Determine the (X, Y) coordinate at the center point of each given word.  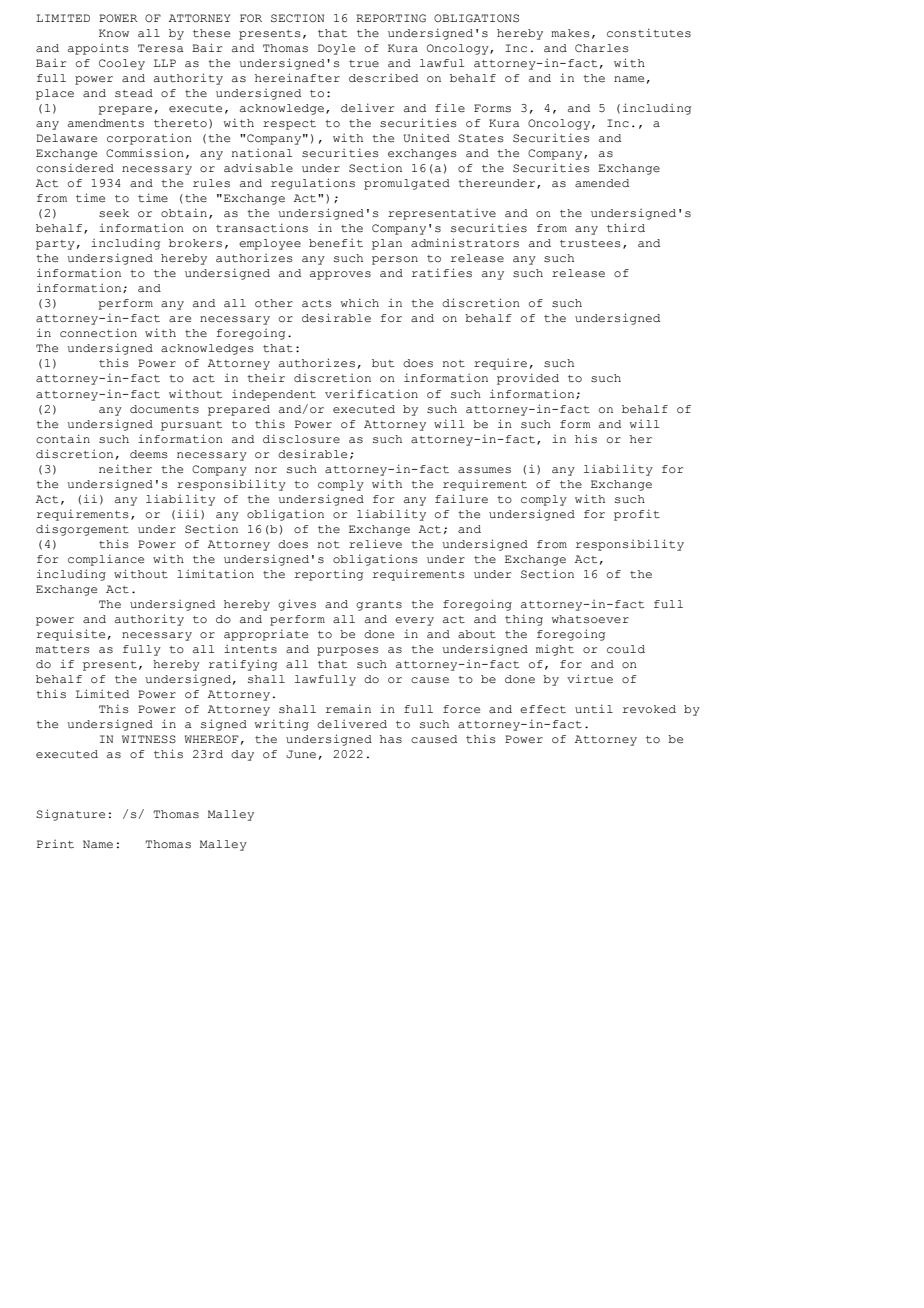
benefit (336, 243)
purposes (348, 651)
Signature (70, 815)
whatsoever (590, 619)
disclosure (301, 438)
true (364, 64)
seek (114, 213)
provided (528, 379)
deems (149, 454)
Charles (602, 48)
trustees (590, 244)
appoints (98, 49)
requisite (71, 635)
